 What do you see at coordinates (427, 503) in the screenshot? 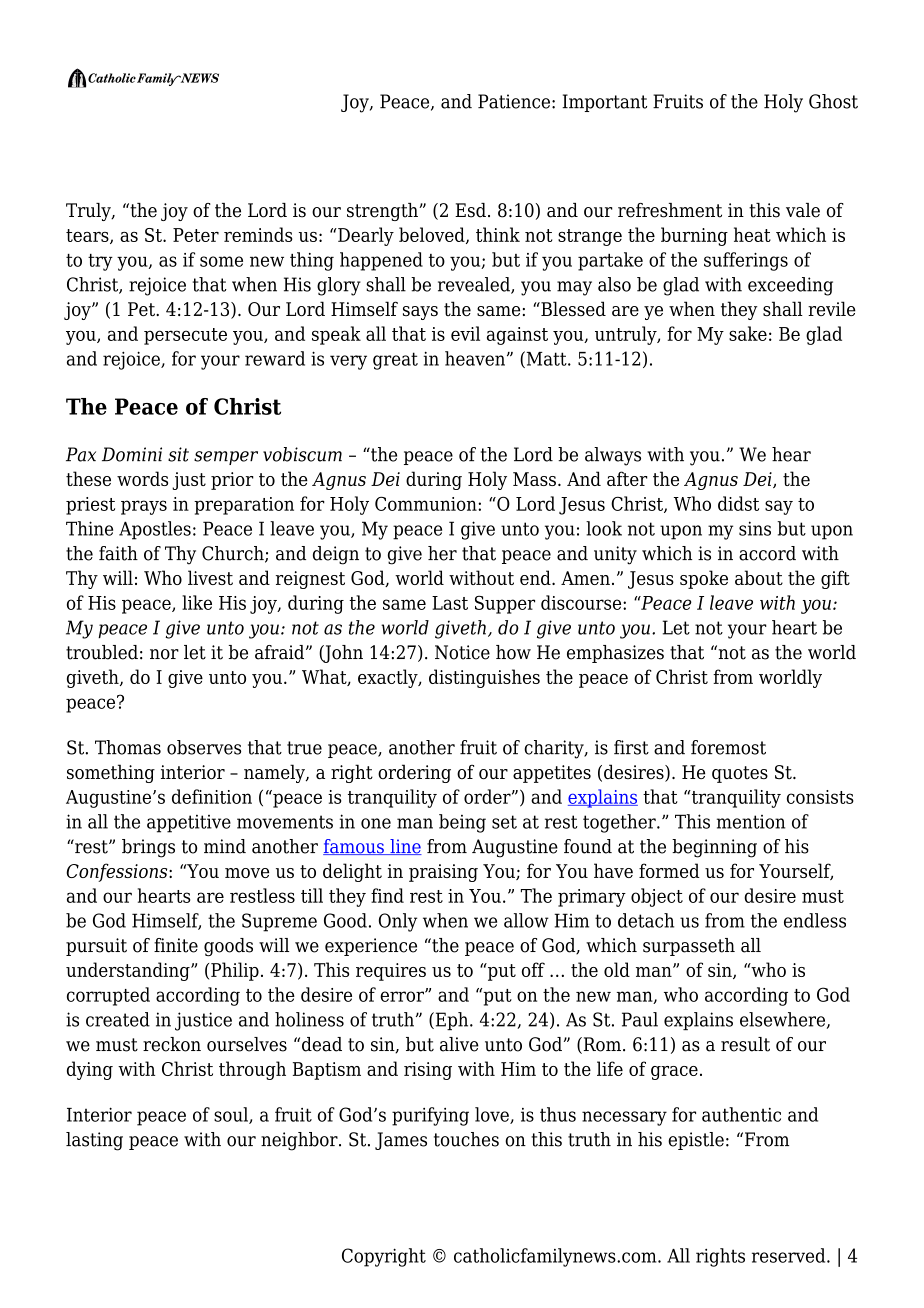
I see `Communion` at bounding box center [427, 503].
